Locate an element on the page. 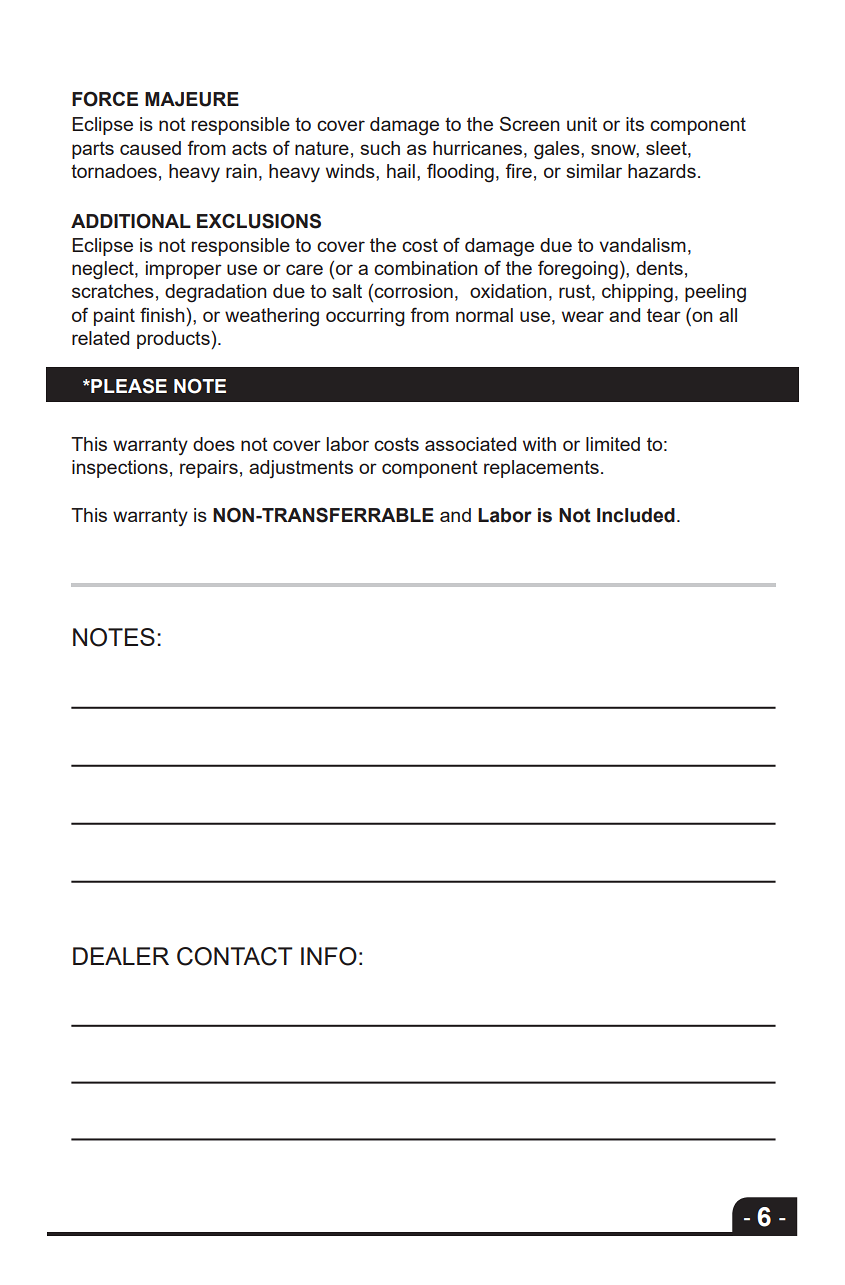 The image size is (845, 1285). associated is located at coordinates (470, 444).
